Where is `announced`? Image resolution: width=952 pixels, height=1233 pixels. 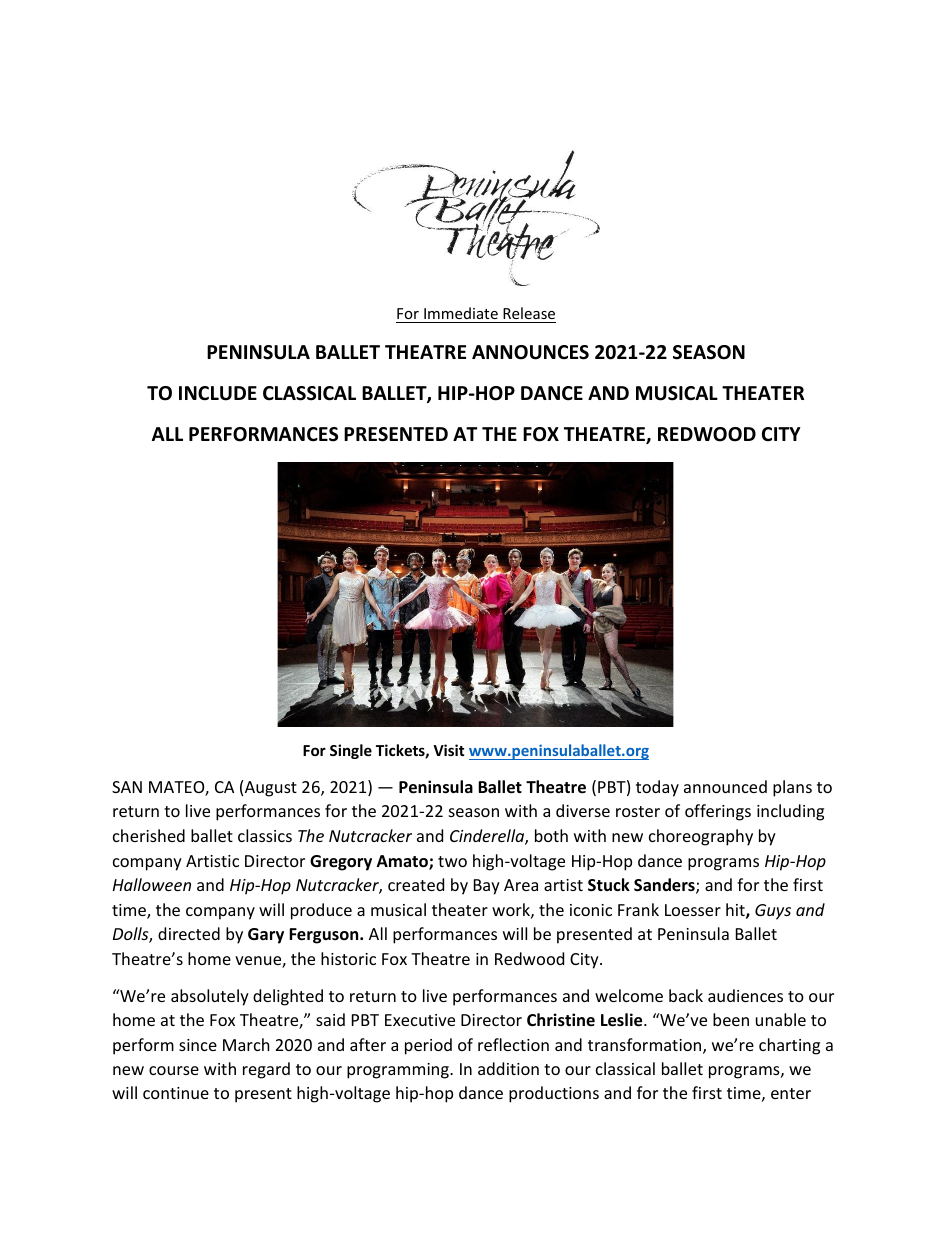 announced is located at coordinates (725, 786).
